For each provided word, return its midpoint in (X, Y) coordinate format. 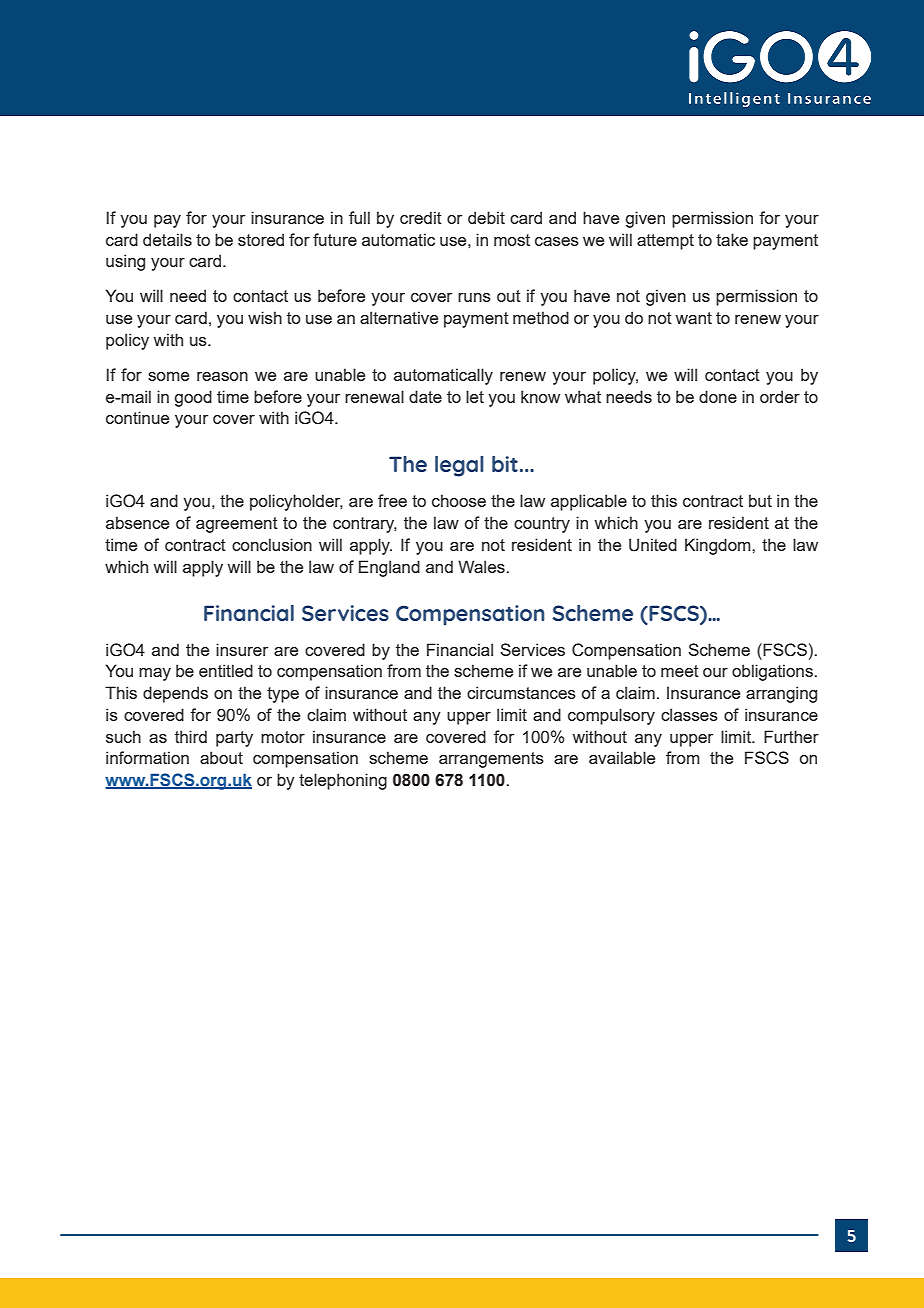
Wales (482, 566)
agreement (237, 525)
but (760, 500)
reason (222, 376)
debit (486, 217)
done (718, 396)
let (475, 396)
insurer (242, 649)
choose (459, 500)
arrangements (491, 760)
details (167, 239)
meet (680, 671)
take (732, 239)
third (191, 736)
